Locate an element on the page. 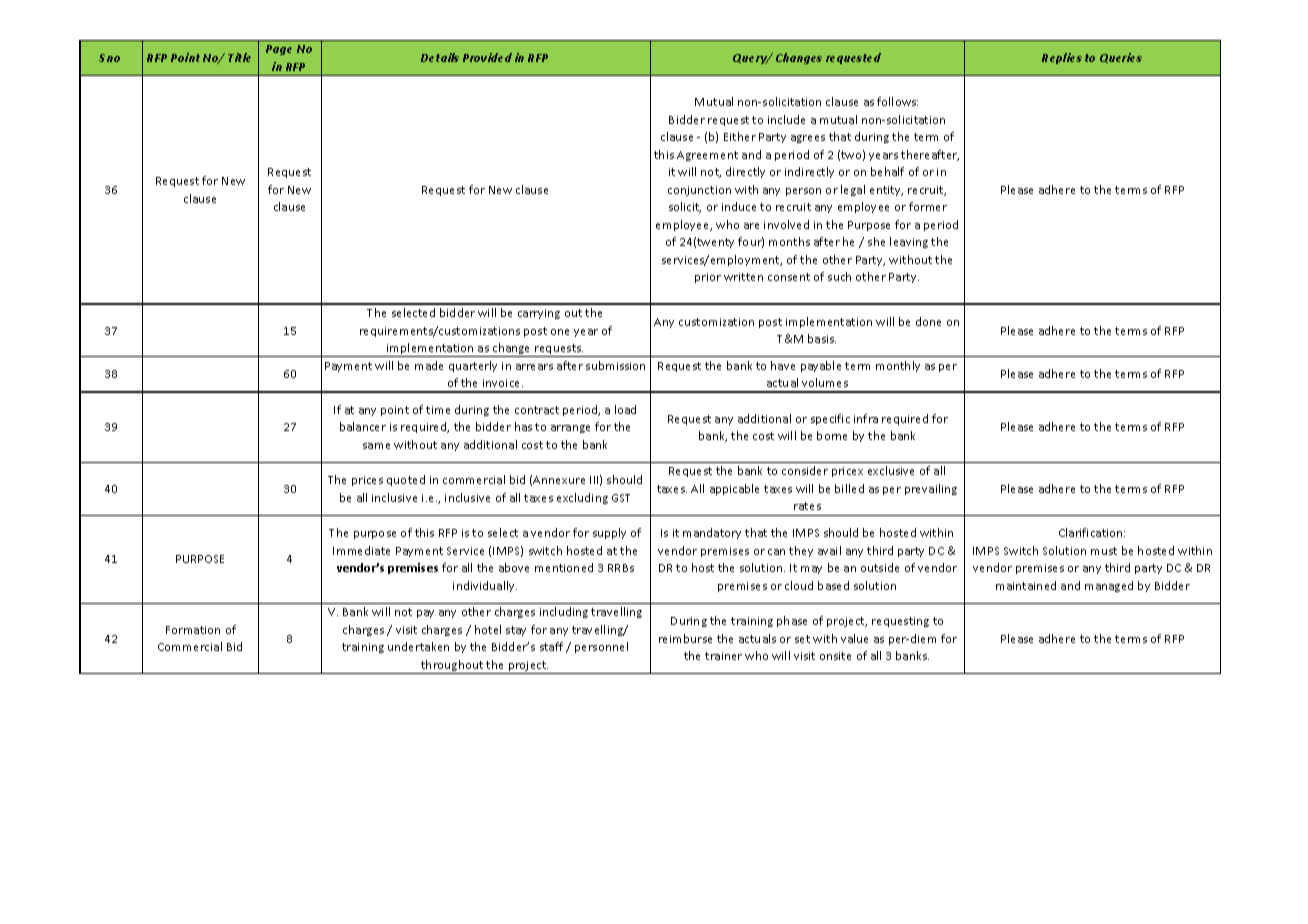 The height and width of the image is (924, 1308). infra is located at coordinates (866, 418).
